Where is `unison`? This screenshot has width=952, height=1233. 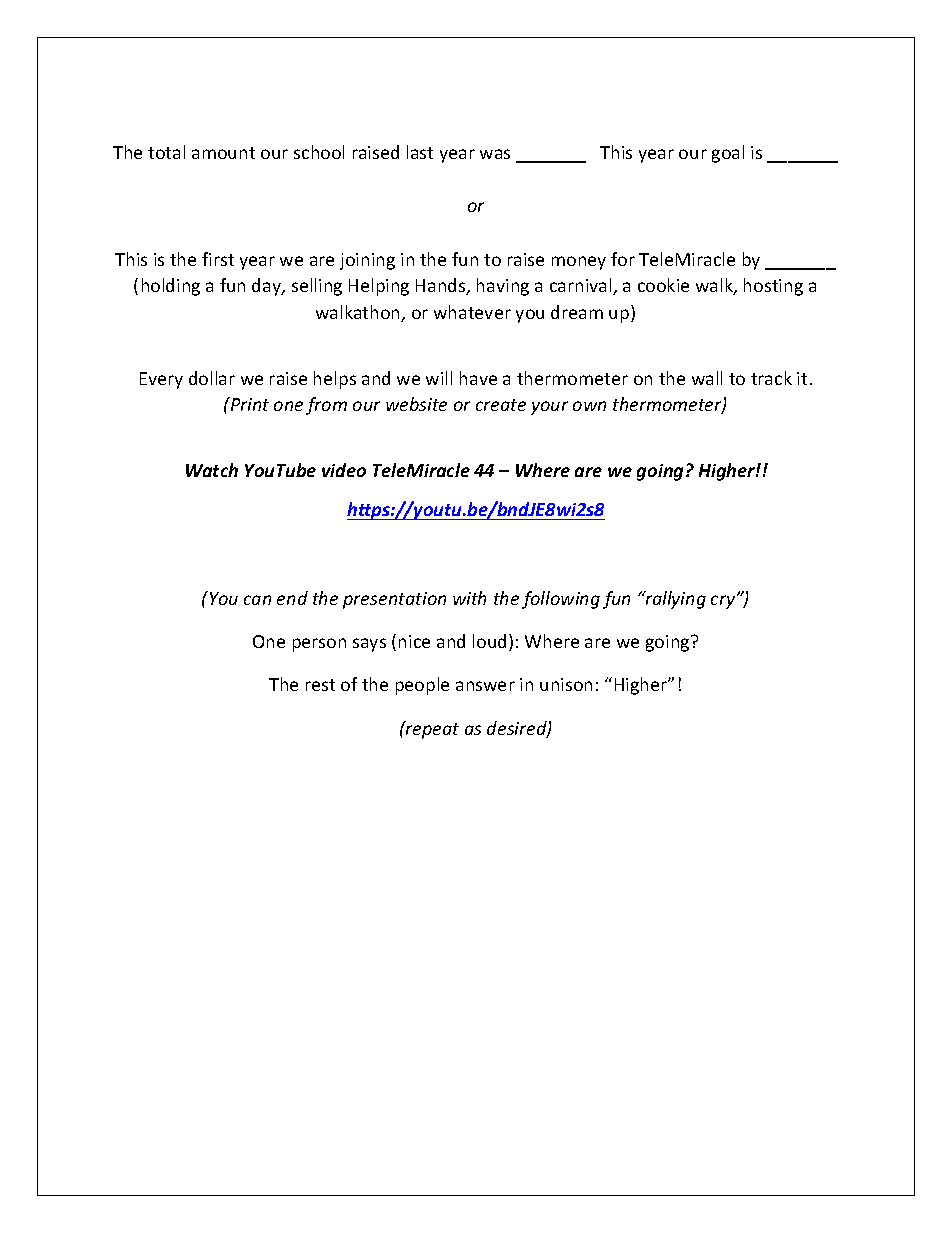
unison is located at coordinates (566, 684).
